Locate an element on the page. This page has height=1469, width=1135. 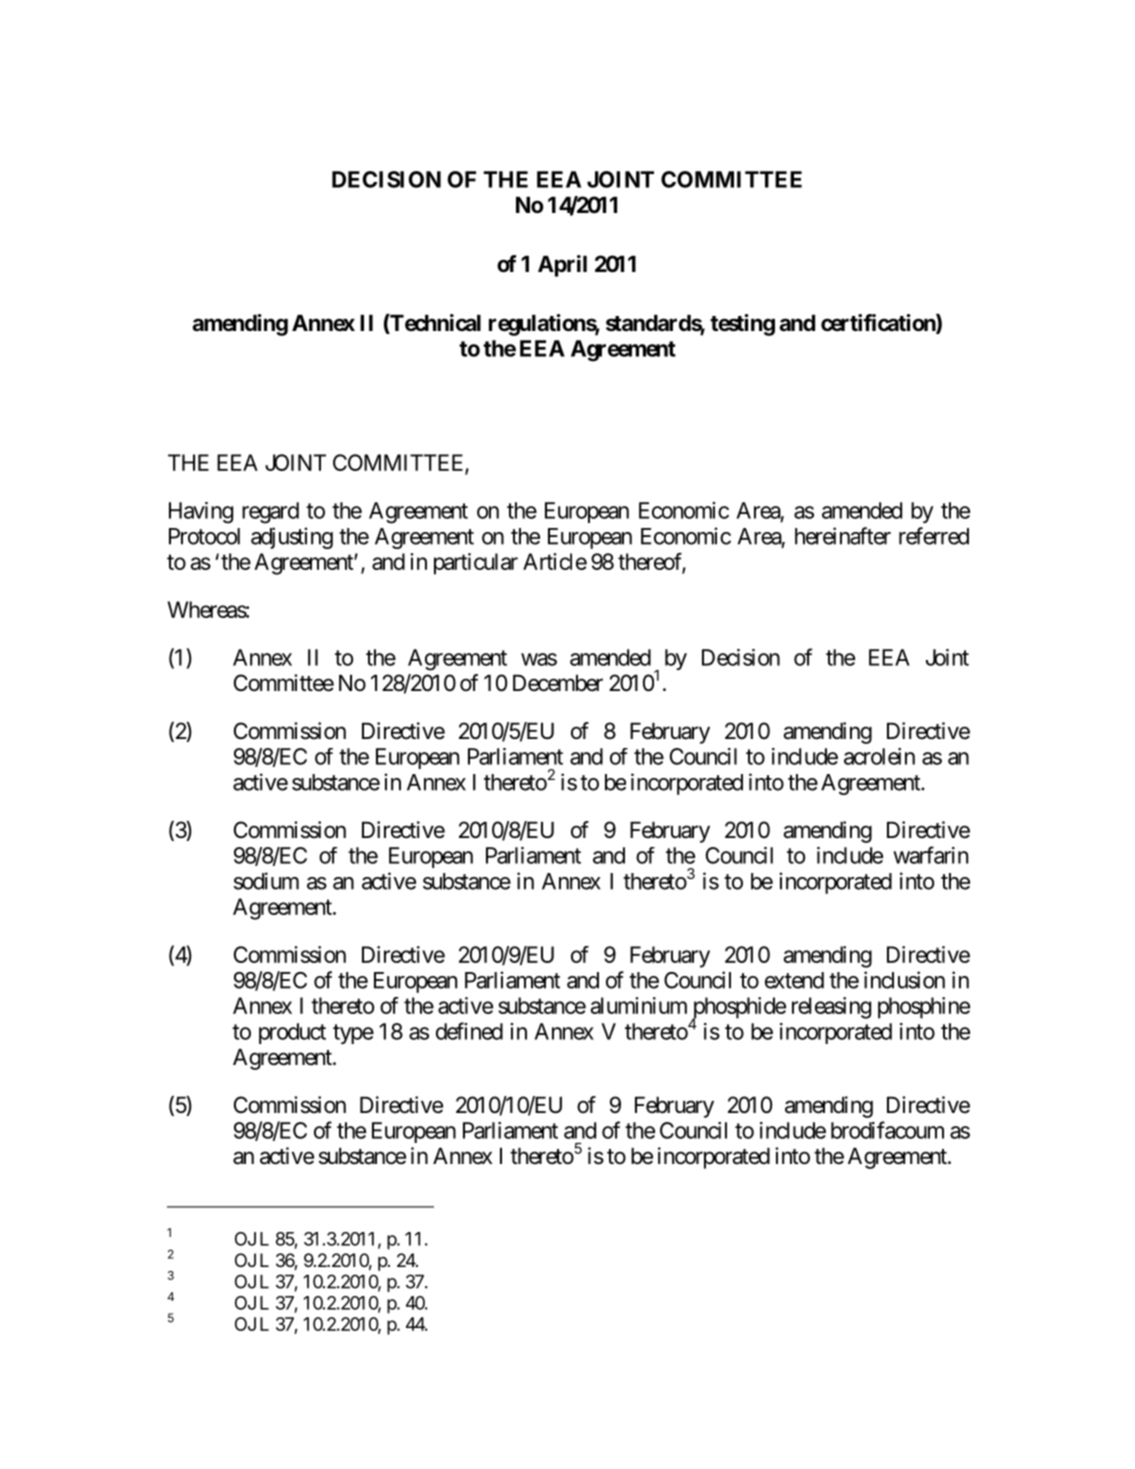
adjusting is located at coordinates (292, 538).
